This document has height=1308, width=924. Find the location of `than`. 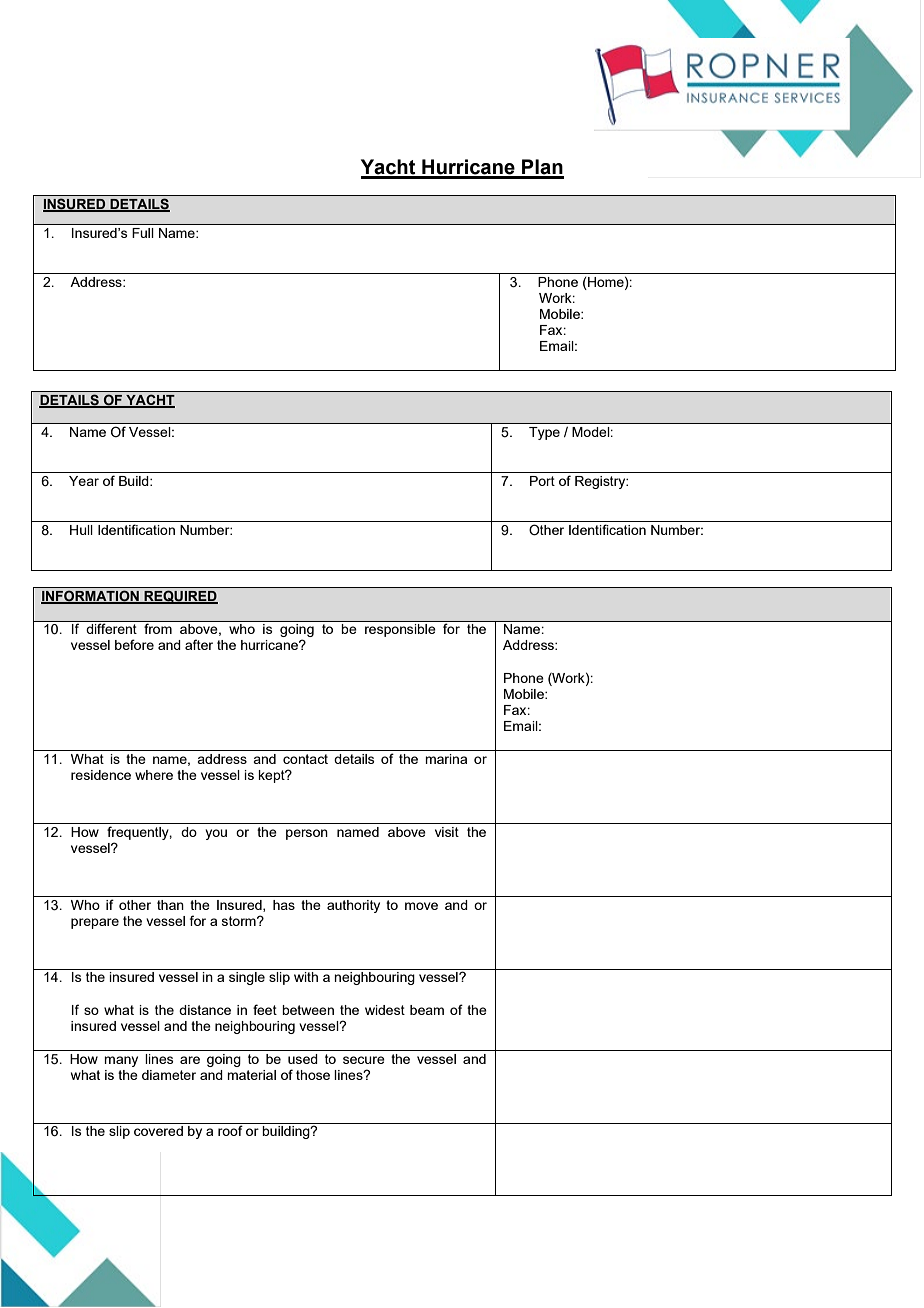

than is located at coordinates (170, 905).
